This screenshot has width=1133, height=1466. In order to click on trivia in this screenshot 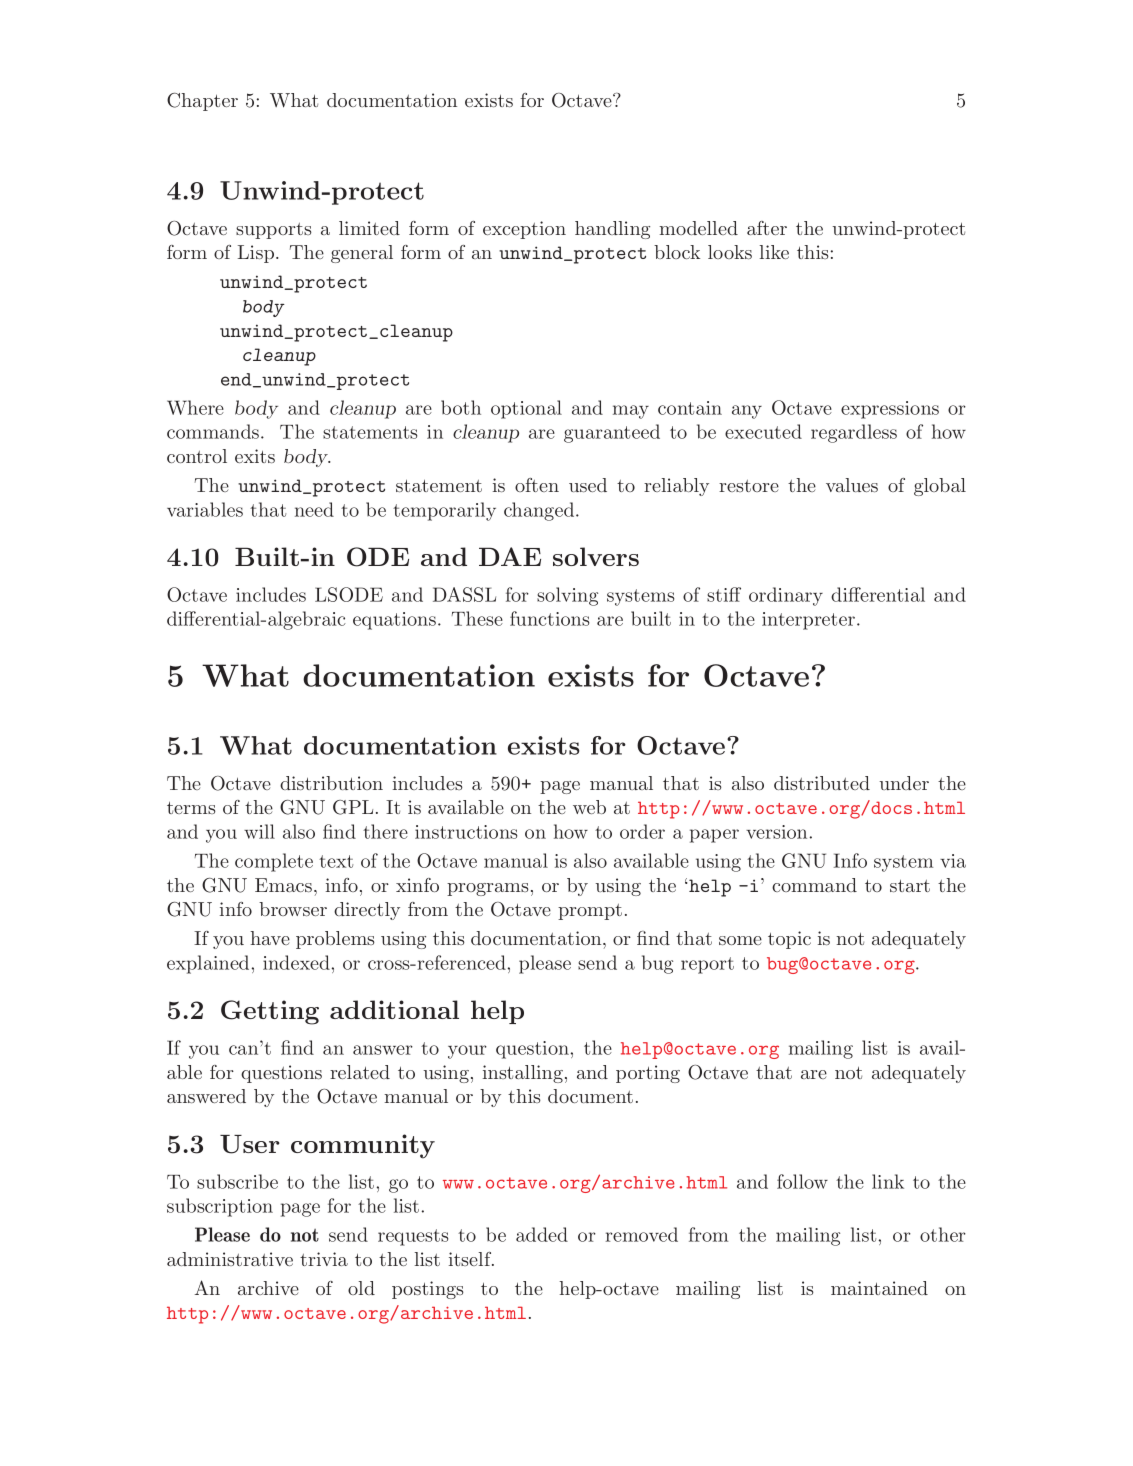, I will do `click(324, 1259)`.
